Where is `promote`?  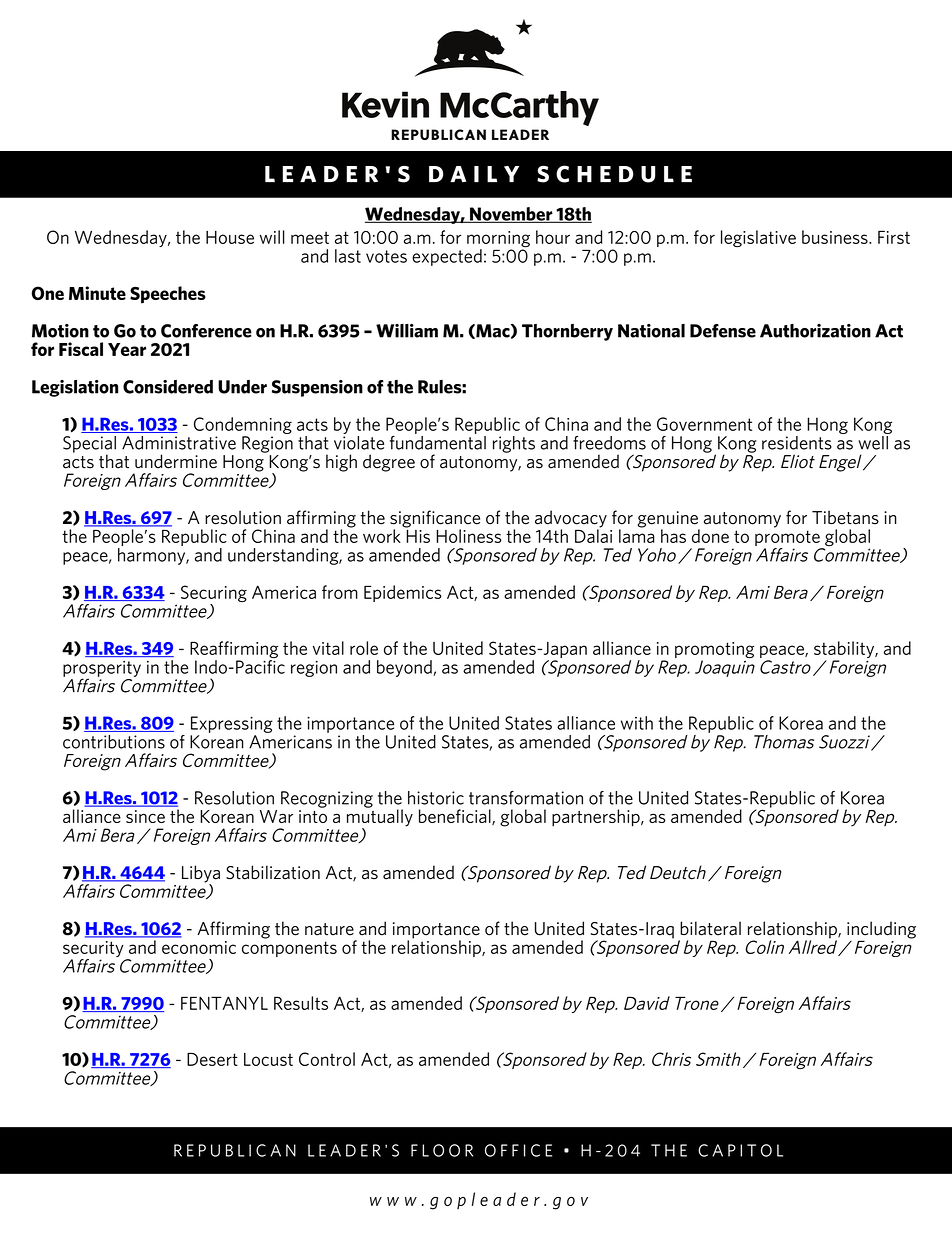 promote is located at coordinates (788, 539).
